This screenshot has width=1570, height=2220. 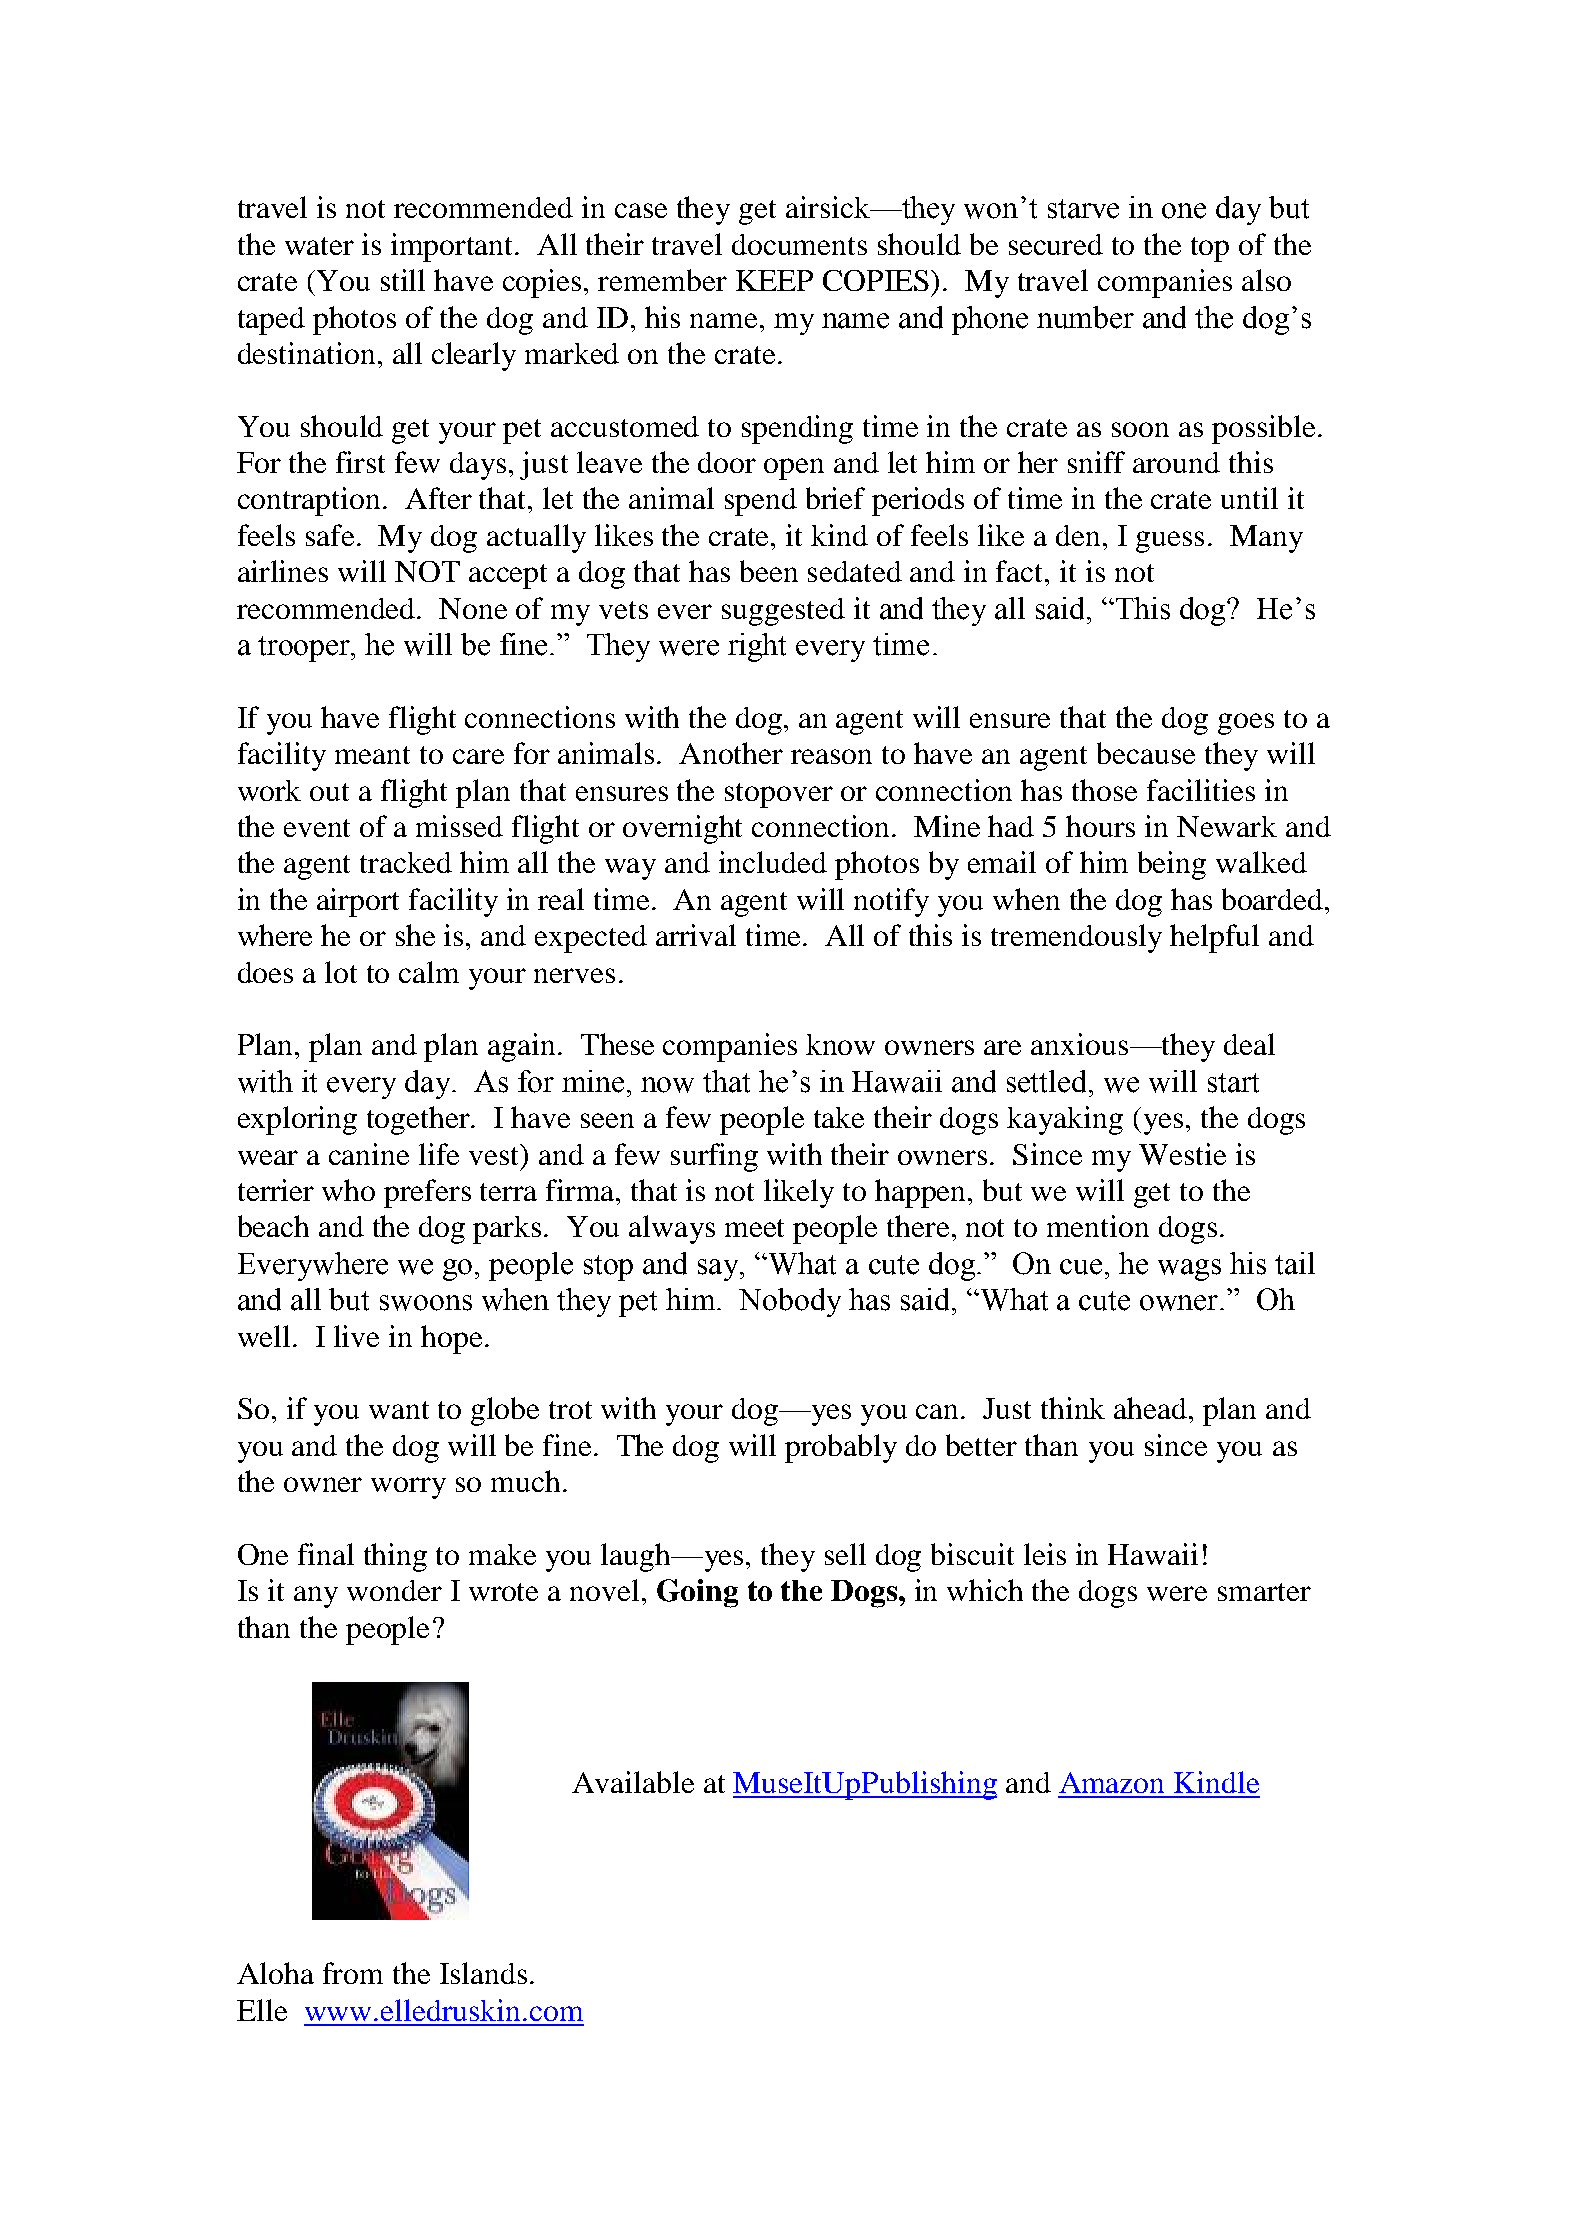 What do you see at coordinates (790, 1302) in the screenshot?
I see `Nobody` at bounding box center [790, 1302].
